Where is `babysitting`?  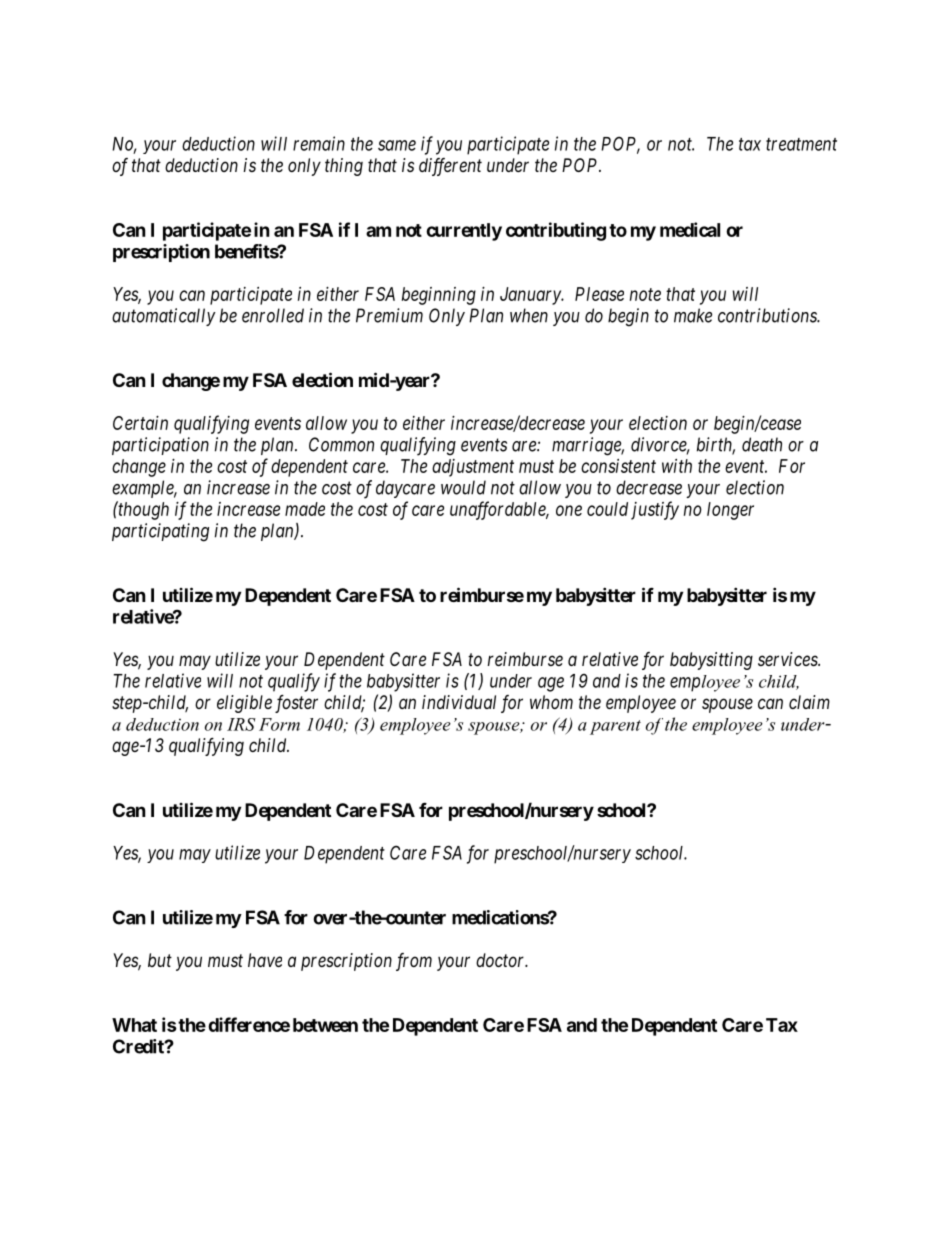 babysitting is located at coordinates (711, 661).
